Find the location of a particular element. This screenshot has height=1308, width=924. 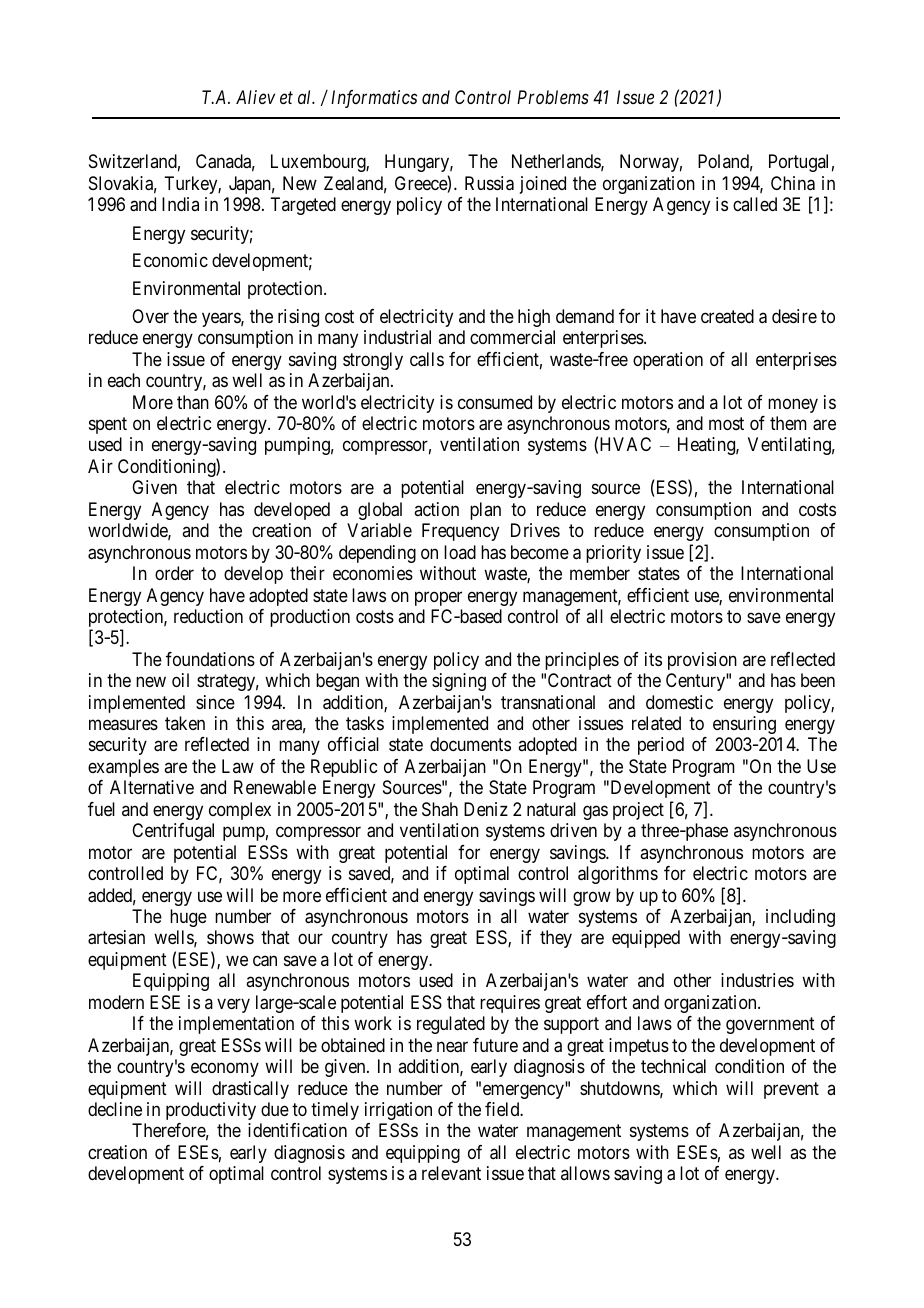

productivity is located at coordinates (211, 1111).
